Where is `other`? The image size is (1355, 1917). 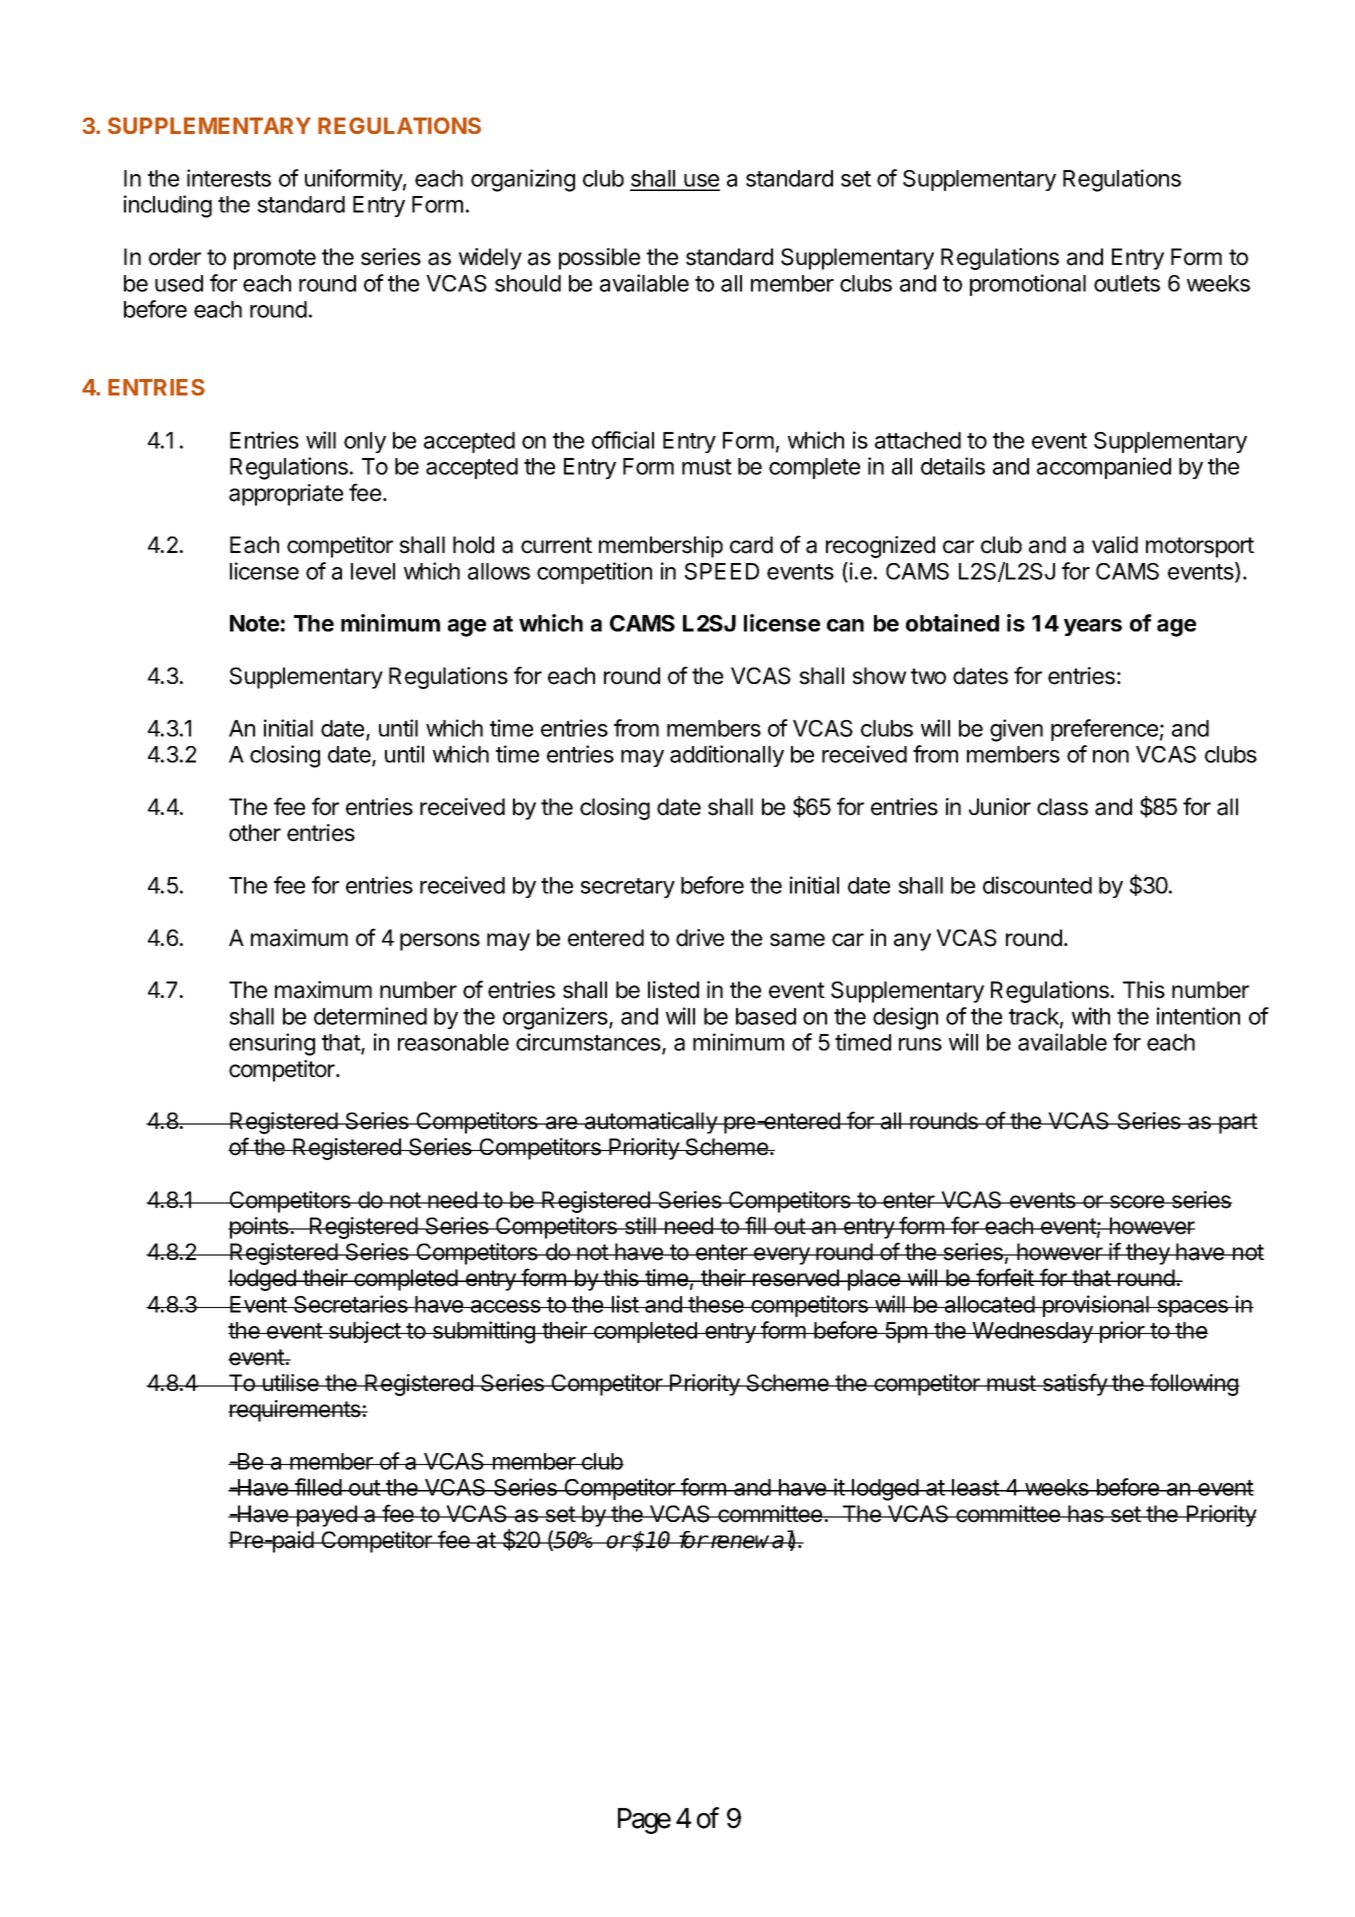
other is located at coordinates (255, 833).
